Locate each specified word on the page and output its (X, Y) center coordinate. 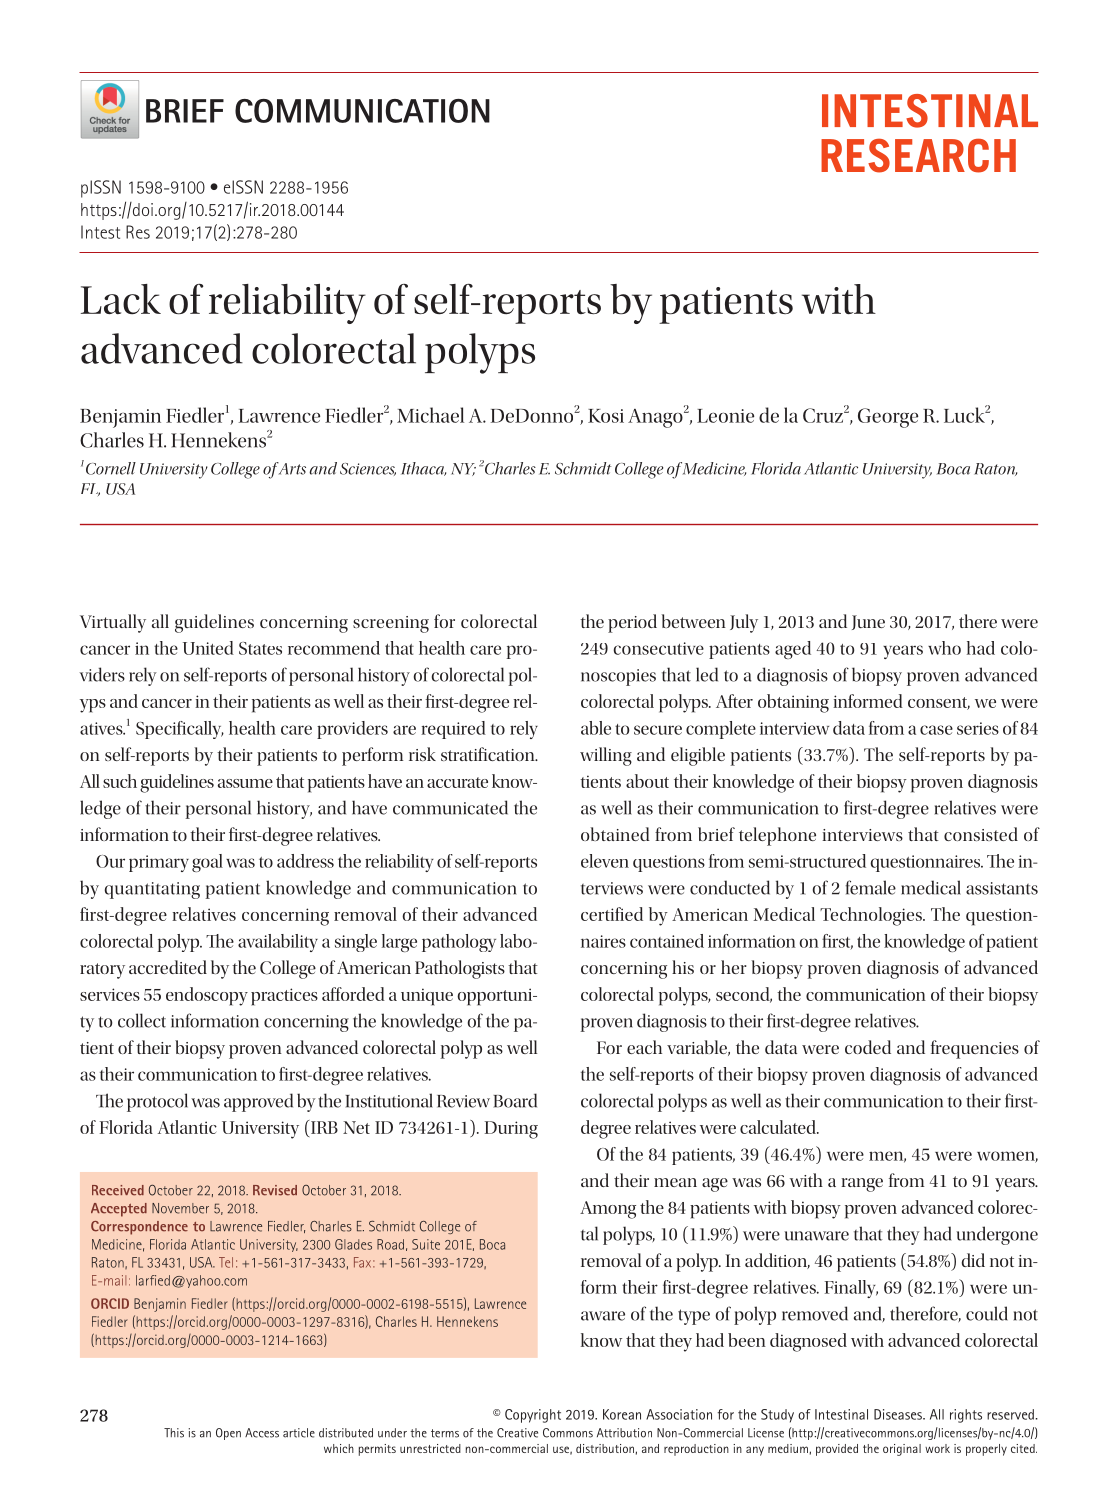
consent (939, 703)
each (644, 1047)
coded (868, 1047)
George (888, 418)
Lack (121, 299)
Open (228, 1434)
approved (258, 1102)
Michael (430, 415)
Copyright (533, 1416)
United (208, 648)
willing (606, 756)
